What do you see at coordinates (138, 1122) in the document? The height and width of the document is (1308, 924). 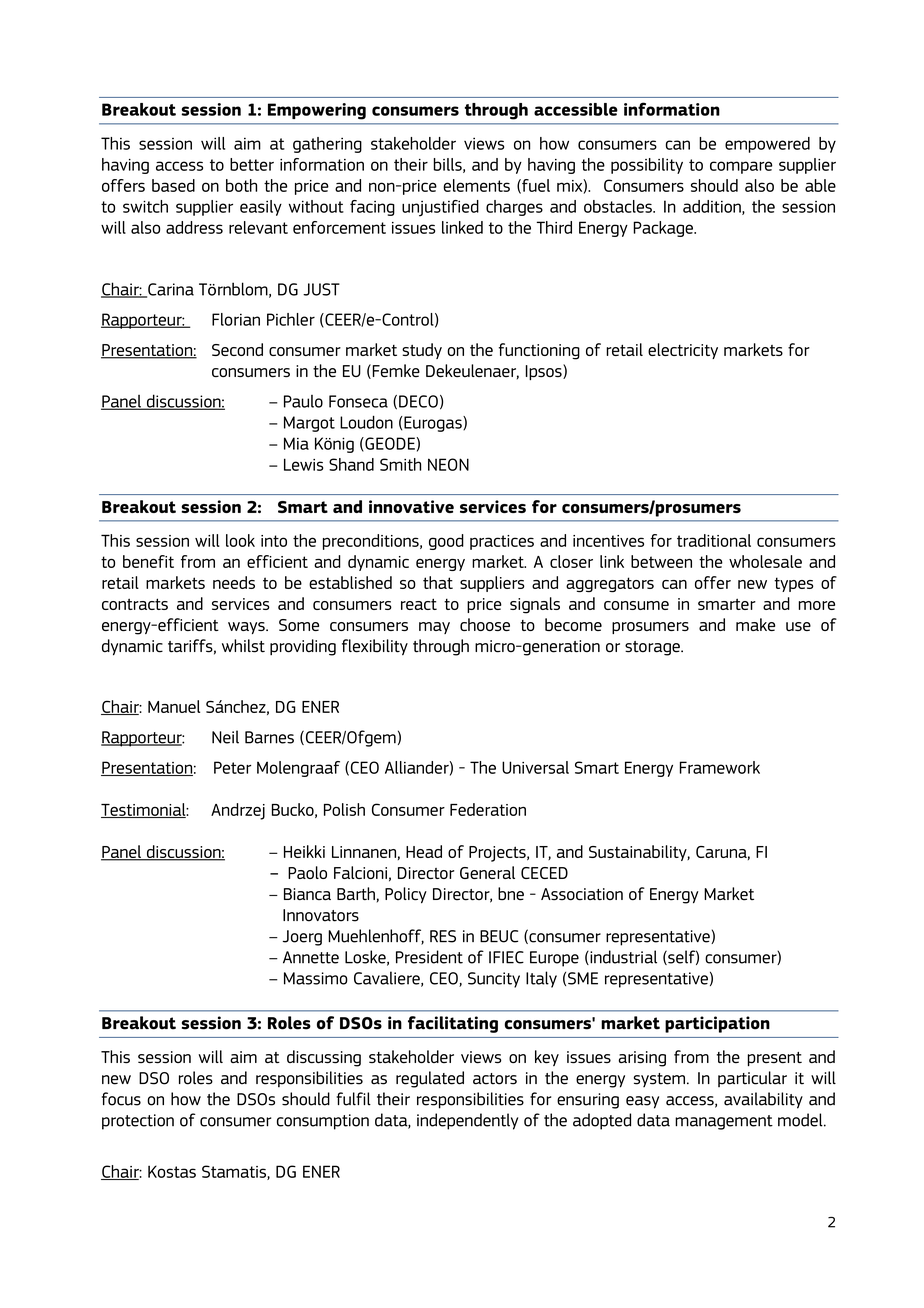 I see `protection` at bounding box center [138, 1122].
